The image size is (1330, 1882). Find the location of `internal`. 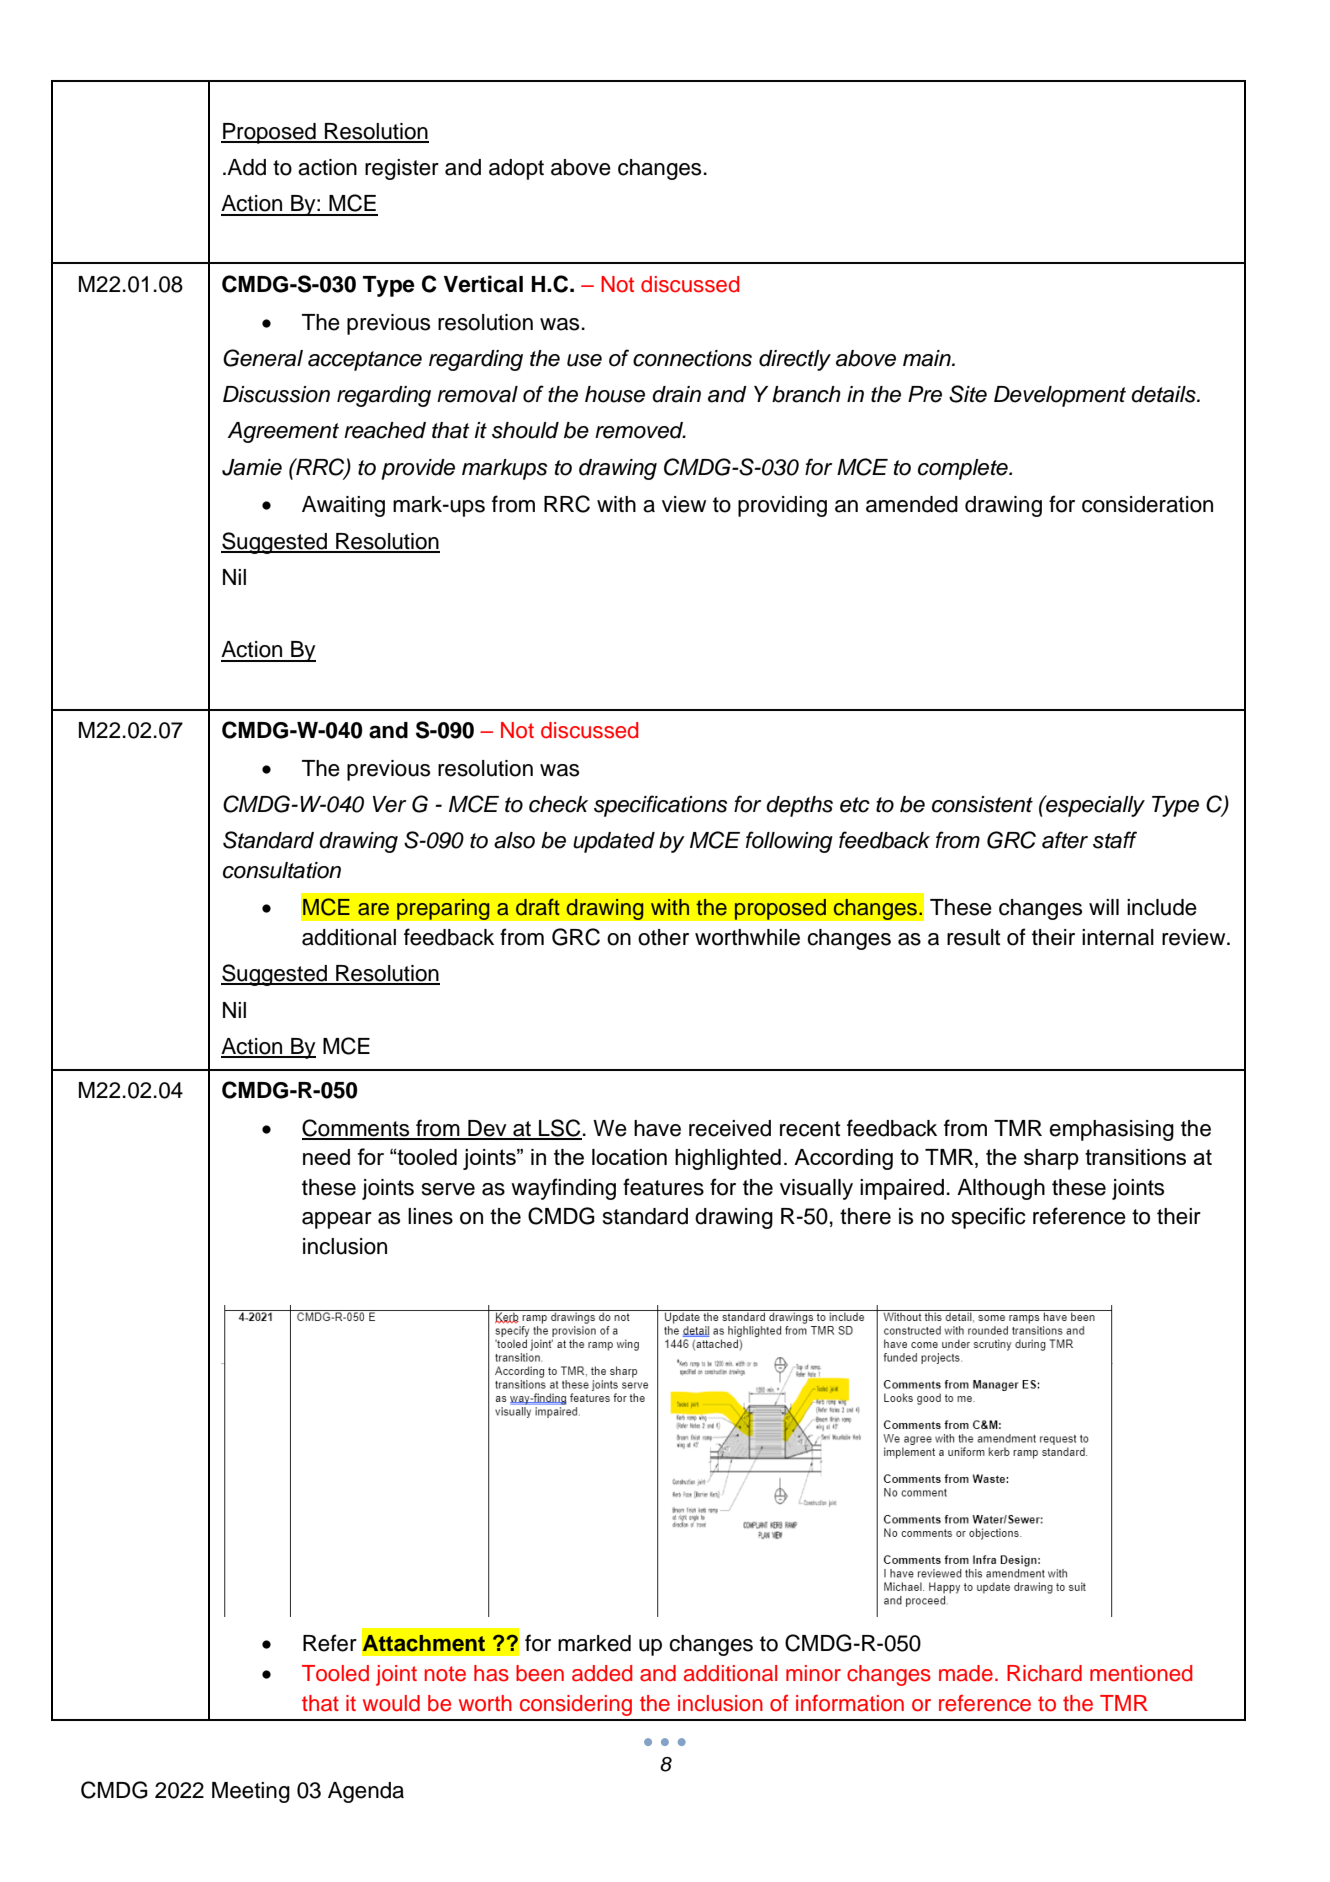

internal is located at coordinates (1118, 937).
